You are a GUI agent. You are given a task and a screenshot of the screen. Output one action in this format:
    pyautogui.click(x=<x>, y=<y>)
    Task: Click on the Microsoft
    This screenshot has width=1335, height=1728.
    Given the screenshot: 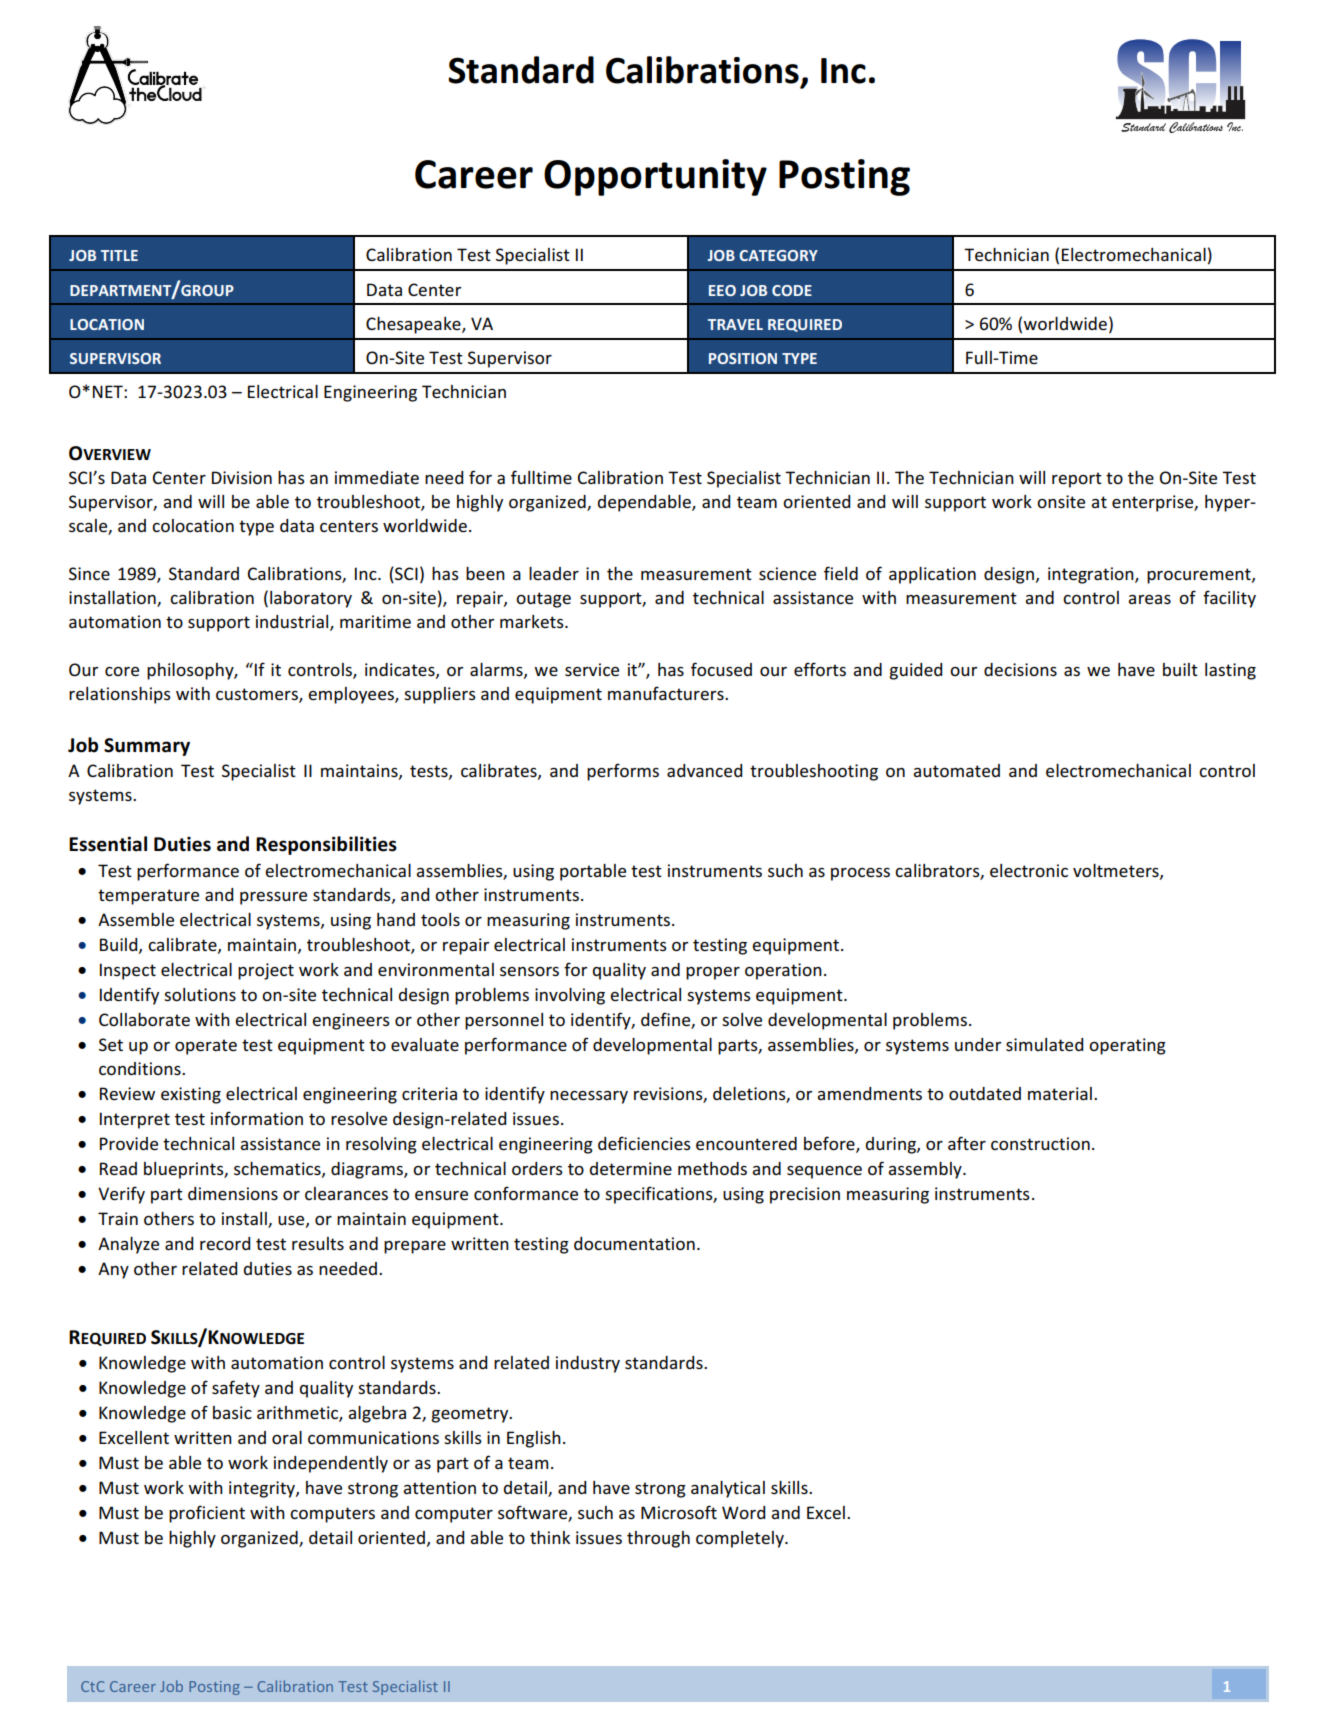 What is the action you would take?
    pyautogui.click(x=679, y=1512)
